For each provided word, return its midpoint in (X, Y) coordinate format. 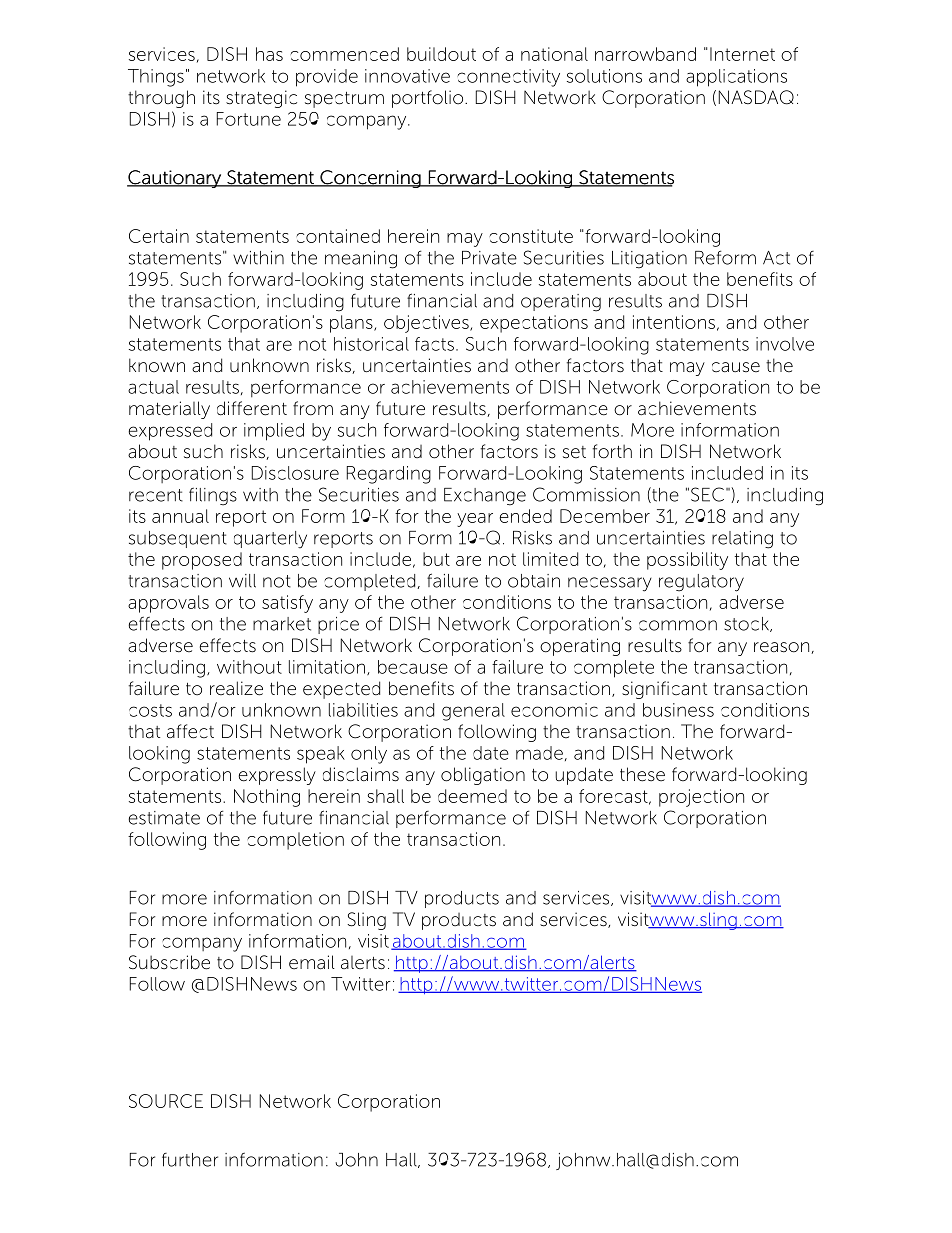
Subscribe (169, 962)
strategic (261, 99)
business (678, 710)
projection (701, 798)
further (190, 1160)
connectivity (508, 78)
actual (153, 387)
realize (236, 688)
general (473, 712)
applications (736, 78)
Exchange (485, 497)
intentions (674, 322)
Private (489, 258)
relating (742, 540)
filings (213, 496)
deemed (472, 796)
